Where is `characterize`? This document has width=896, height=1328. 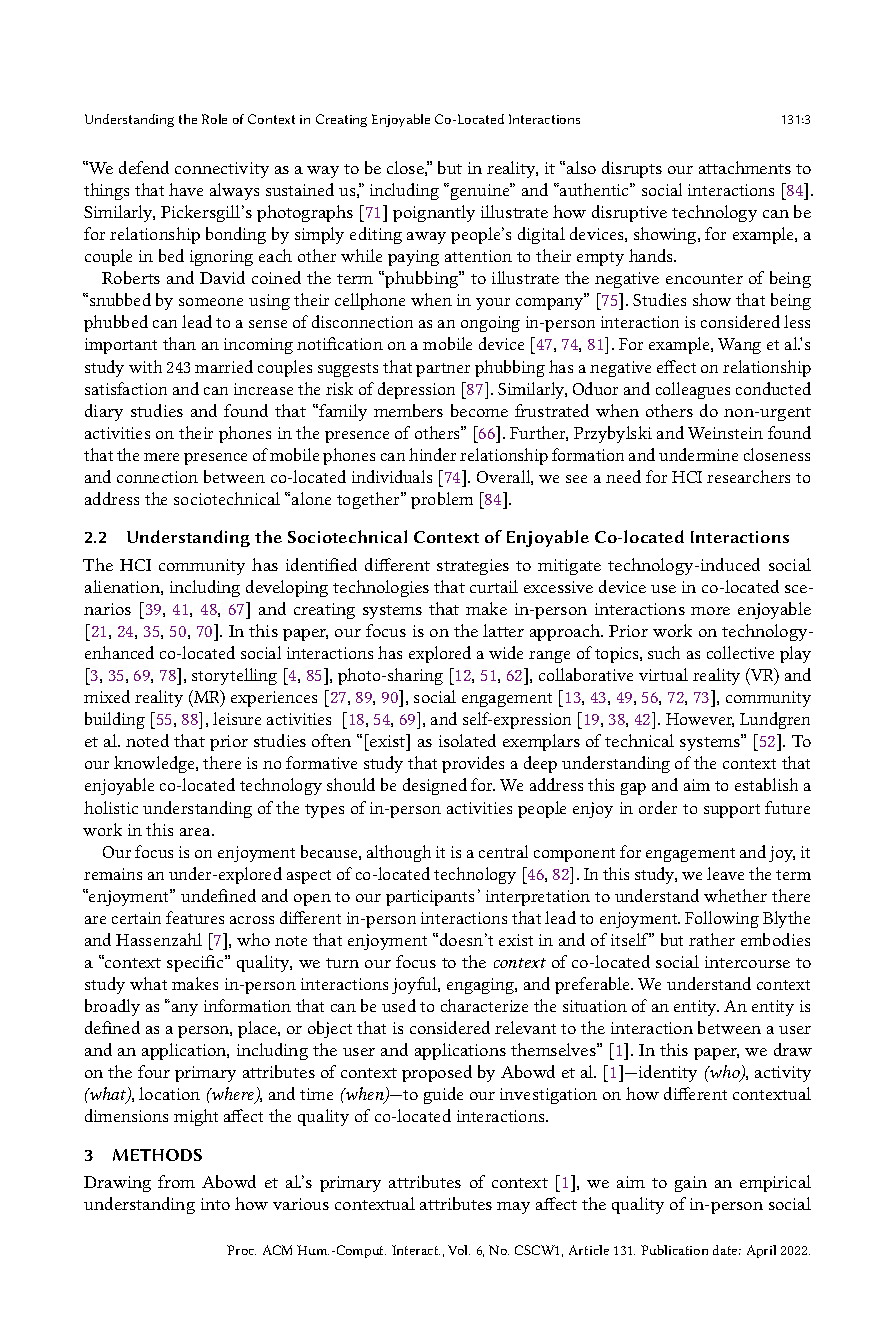
characterize is located at coordinates (484, 1005).
